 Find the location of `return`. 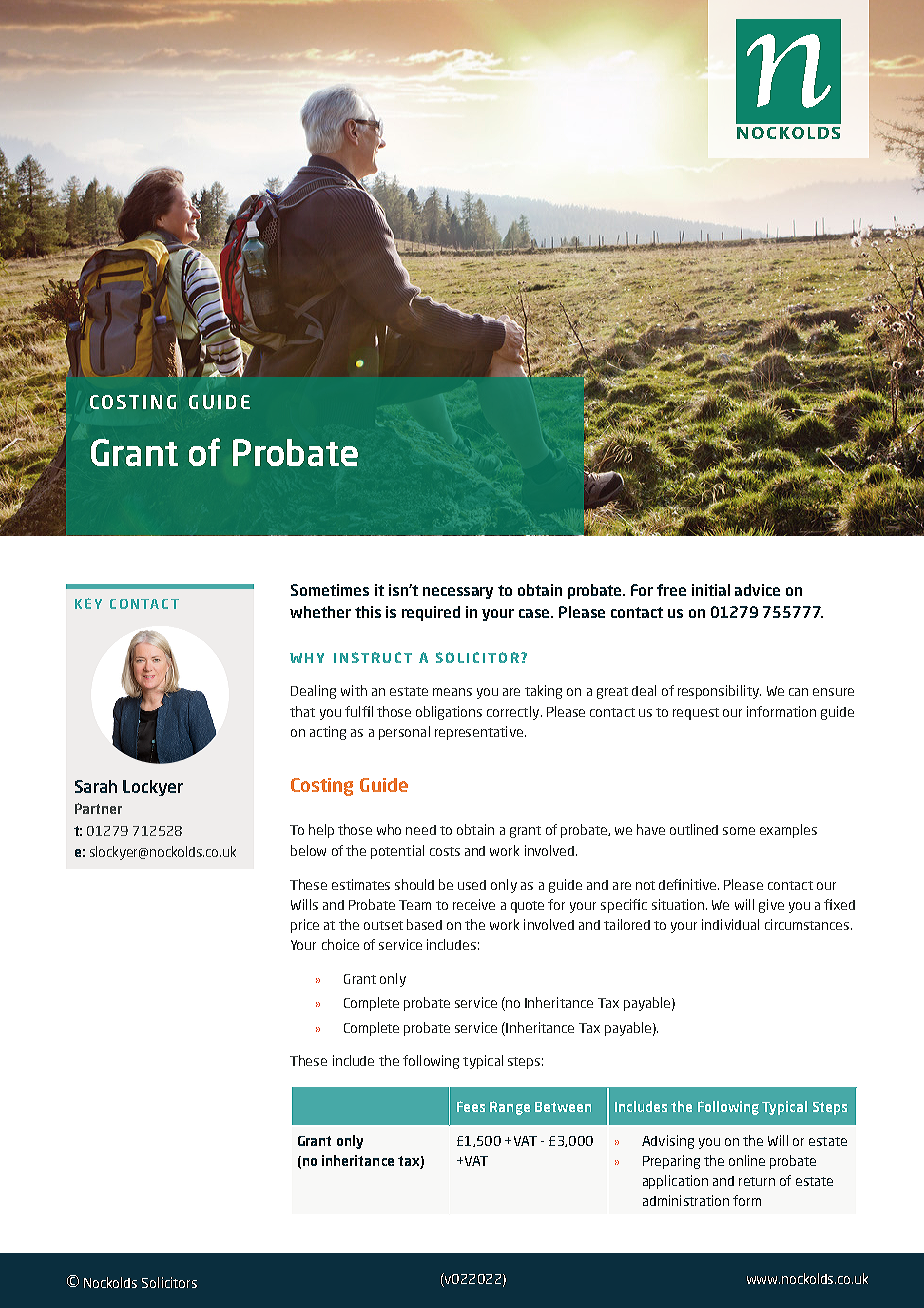

return is located at coordinates (757, 1181).
